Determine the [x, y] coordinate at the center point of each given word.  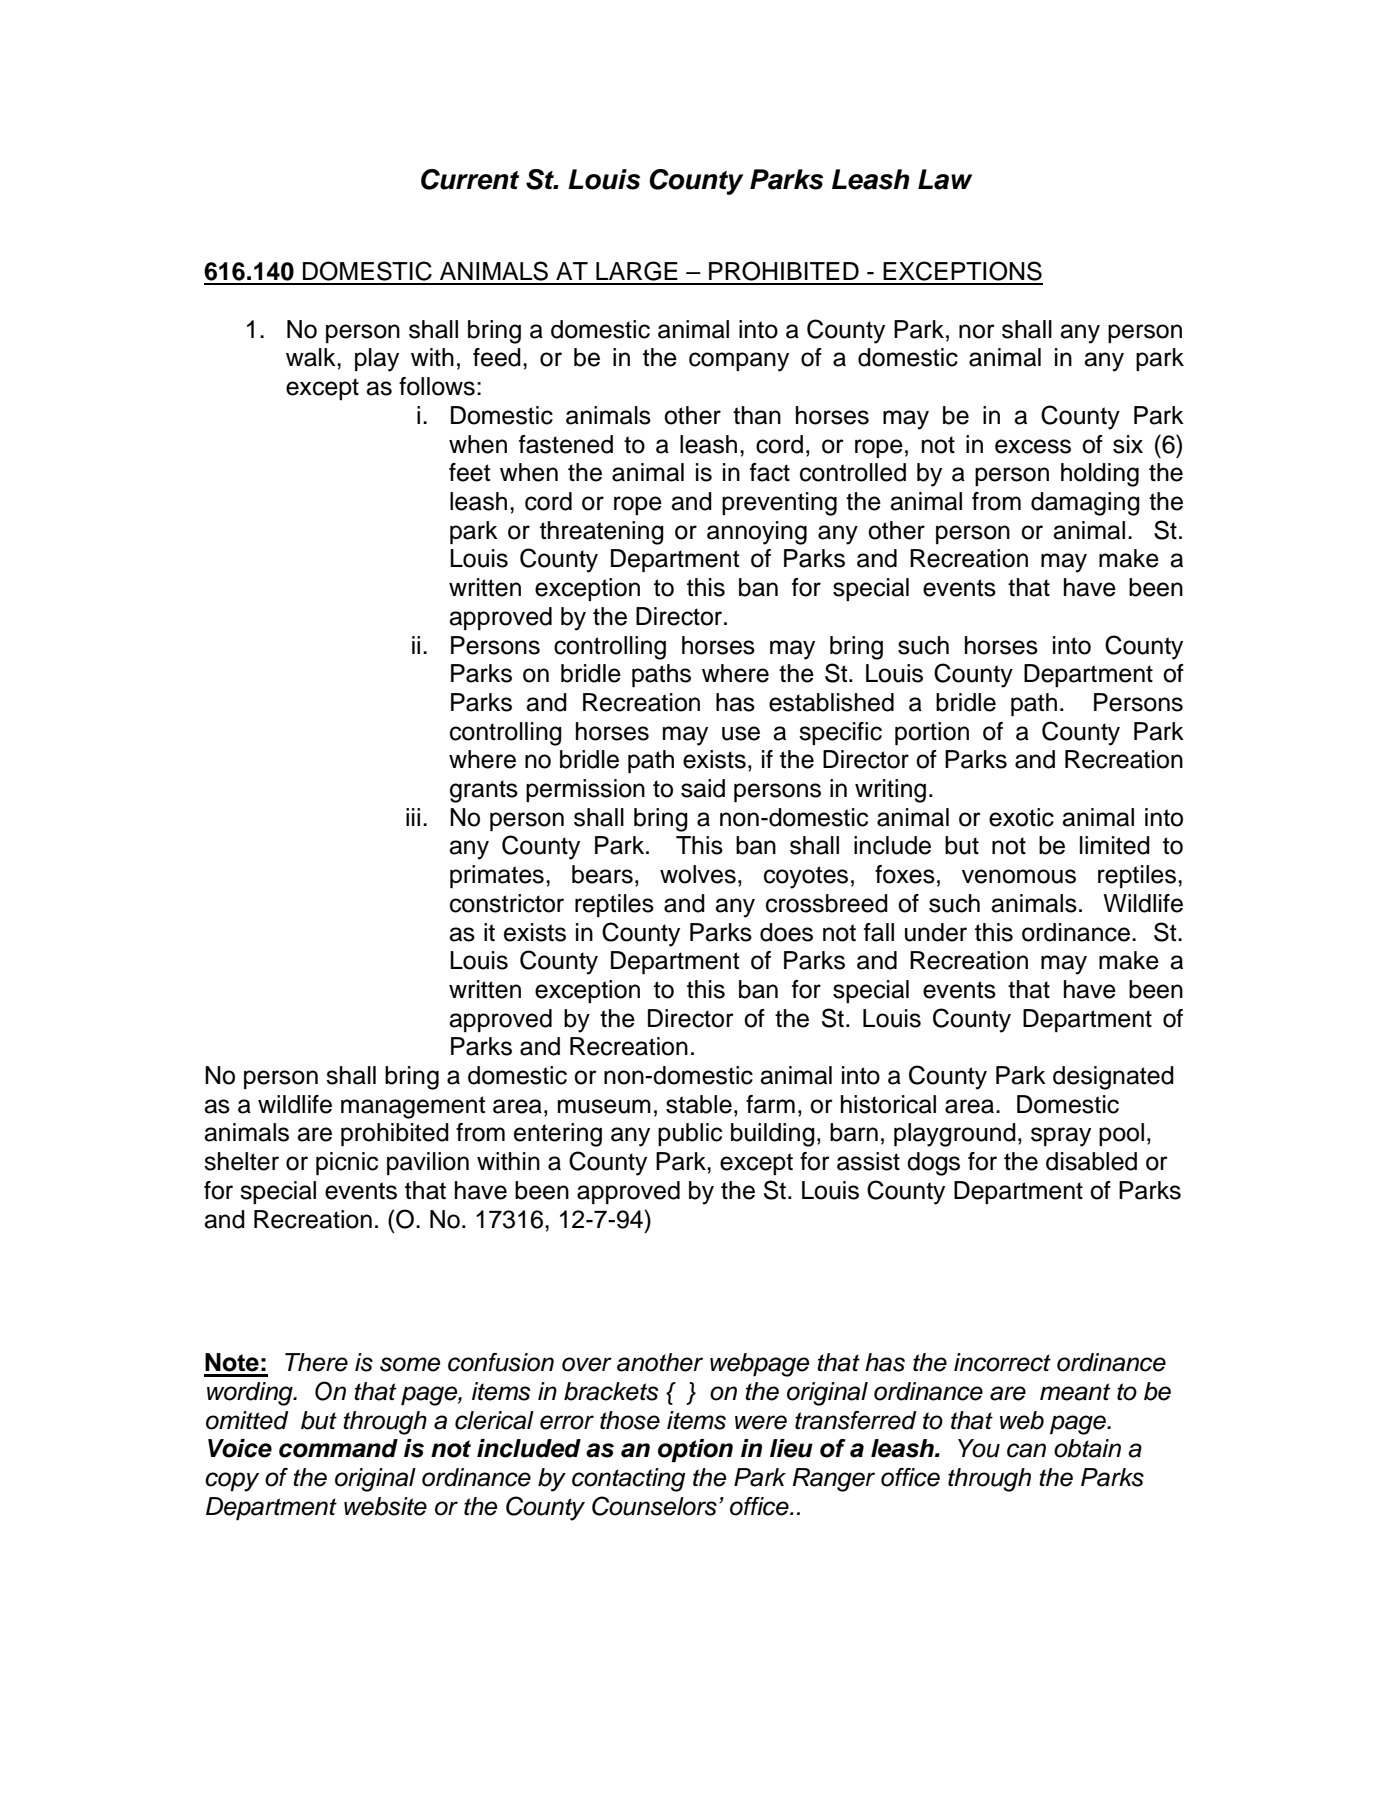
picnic [347, 1163]
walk [312, 357]
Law [945, 179]
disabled [1091, 1161]
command [338, 1448]
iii [413, 817]
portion [932, 733]
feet [470, 472]
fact [770, 472]
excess [1033, 446]
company [739, 362]
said [703, 788]
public [690, 1134]
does [786, 932]
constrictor [507, 903]
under [936, 932]
